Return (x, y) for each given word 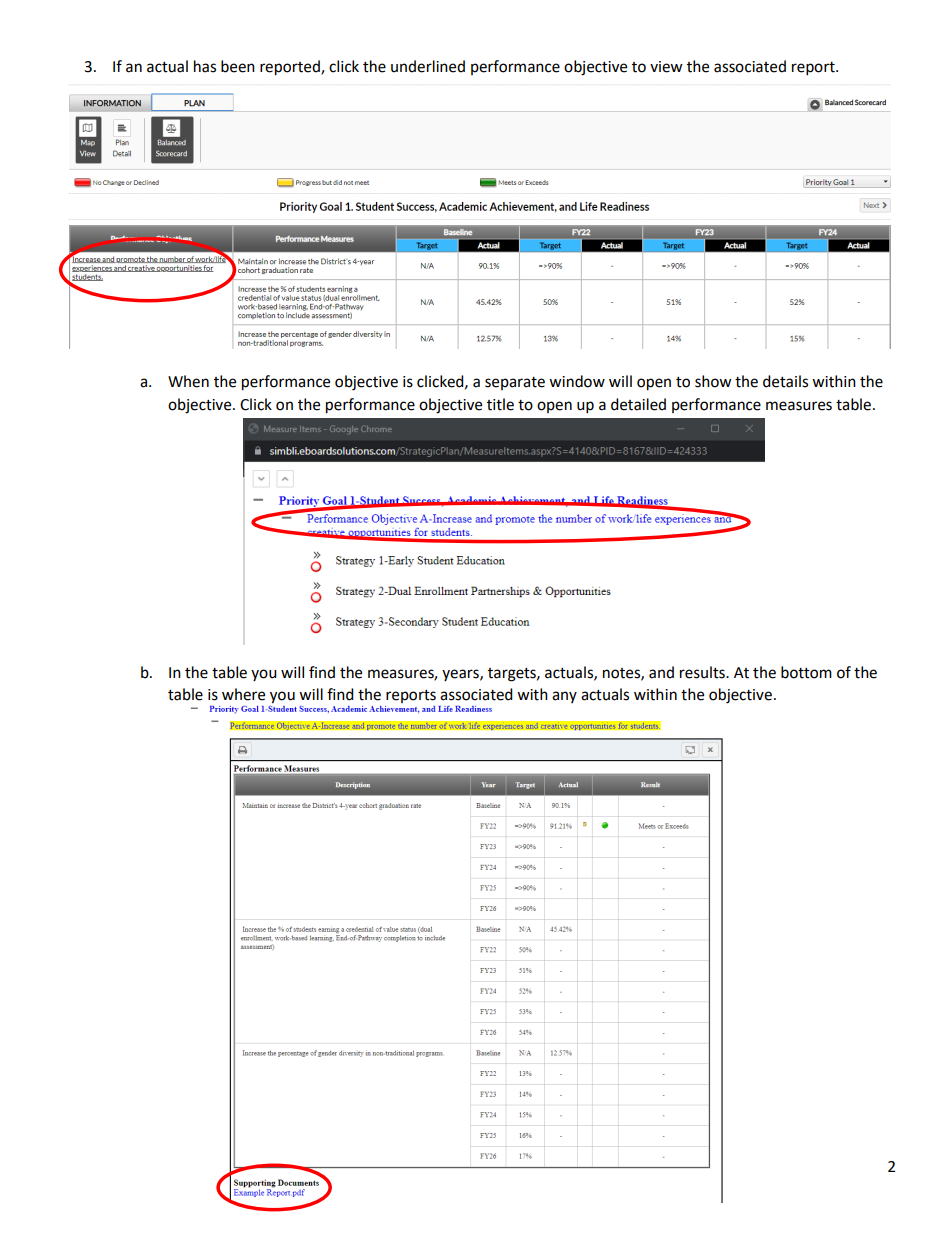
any (564, 697)
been (238, 66)
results (703, 672)
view (666, 67)
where (243, 694)
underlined (428, 66)
